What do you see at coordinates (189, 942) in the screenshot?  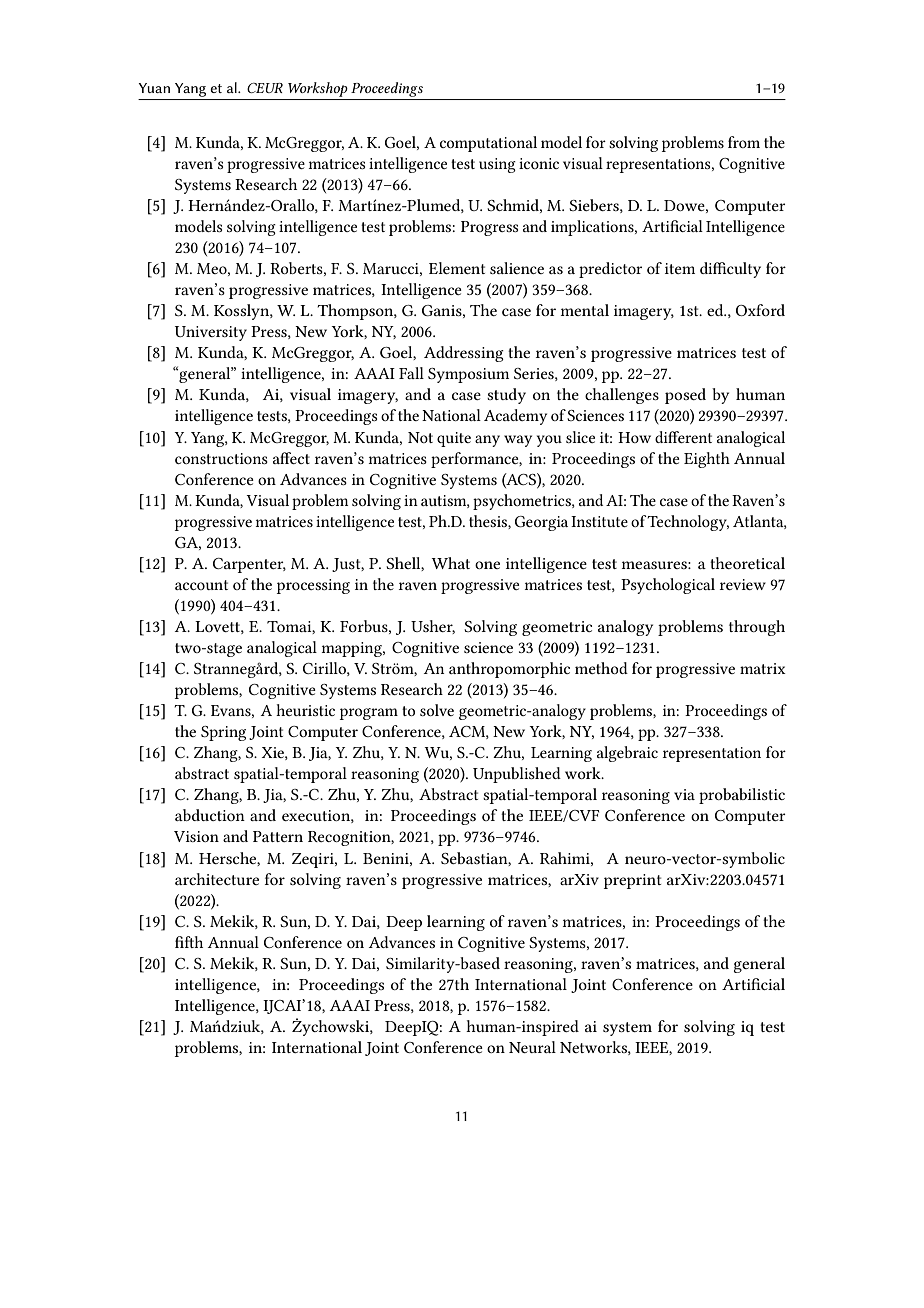 I see `fifth` at bounding box center [189, 942].
